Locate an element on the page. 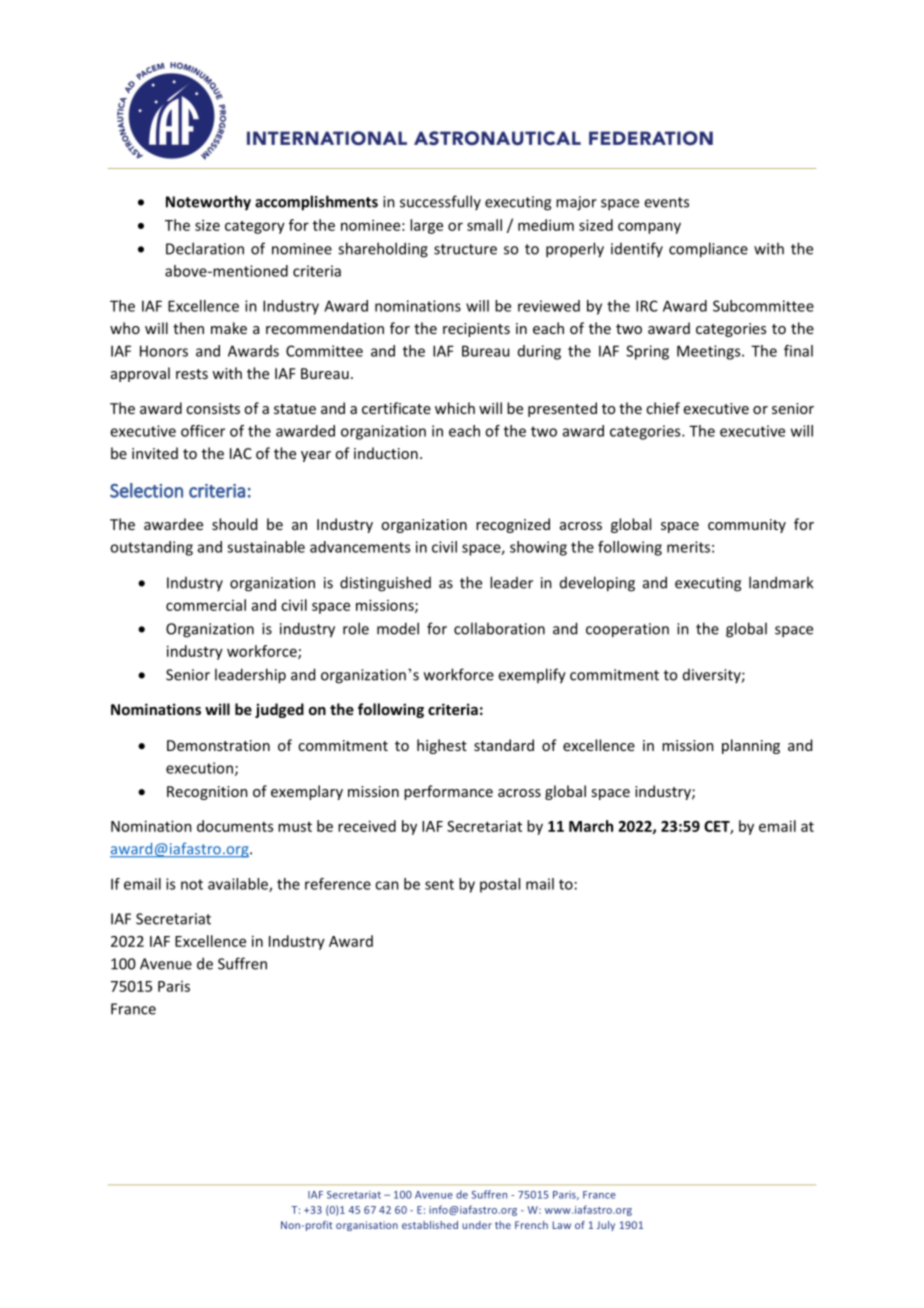 Image resolution: width=924 pixels, height=1308 pixels. planning is located at coordinates (751, 746).
